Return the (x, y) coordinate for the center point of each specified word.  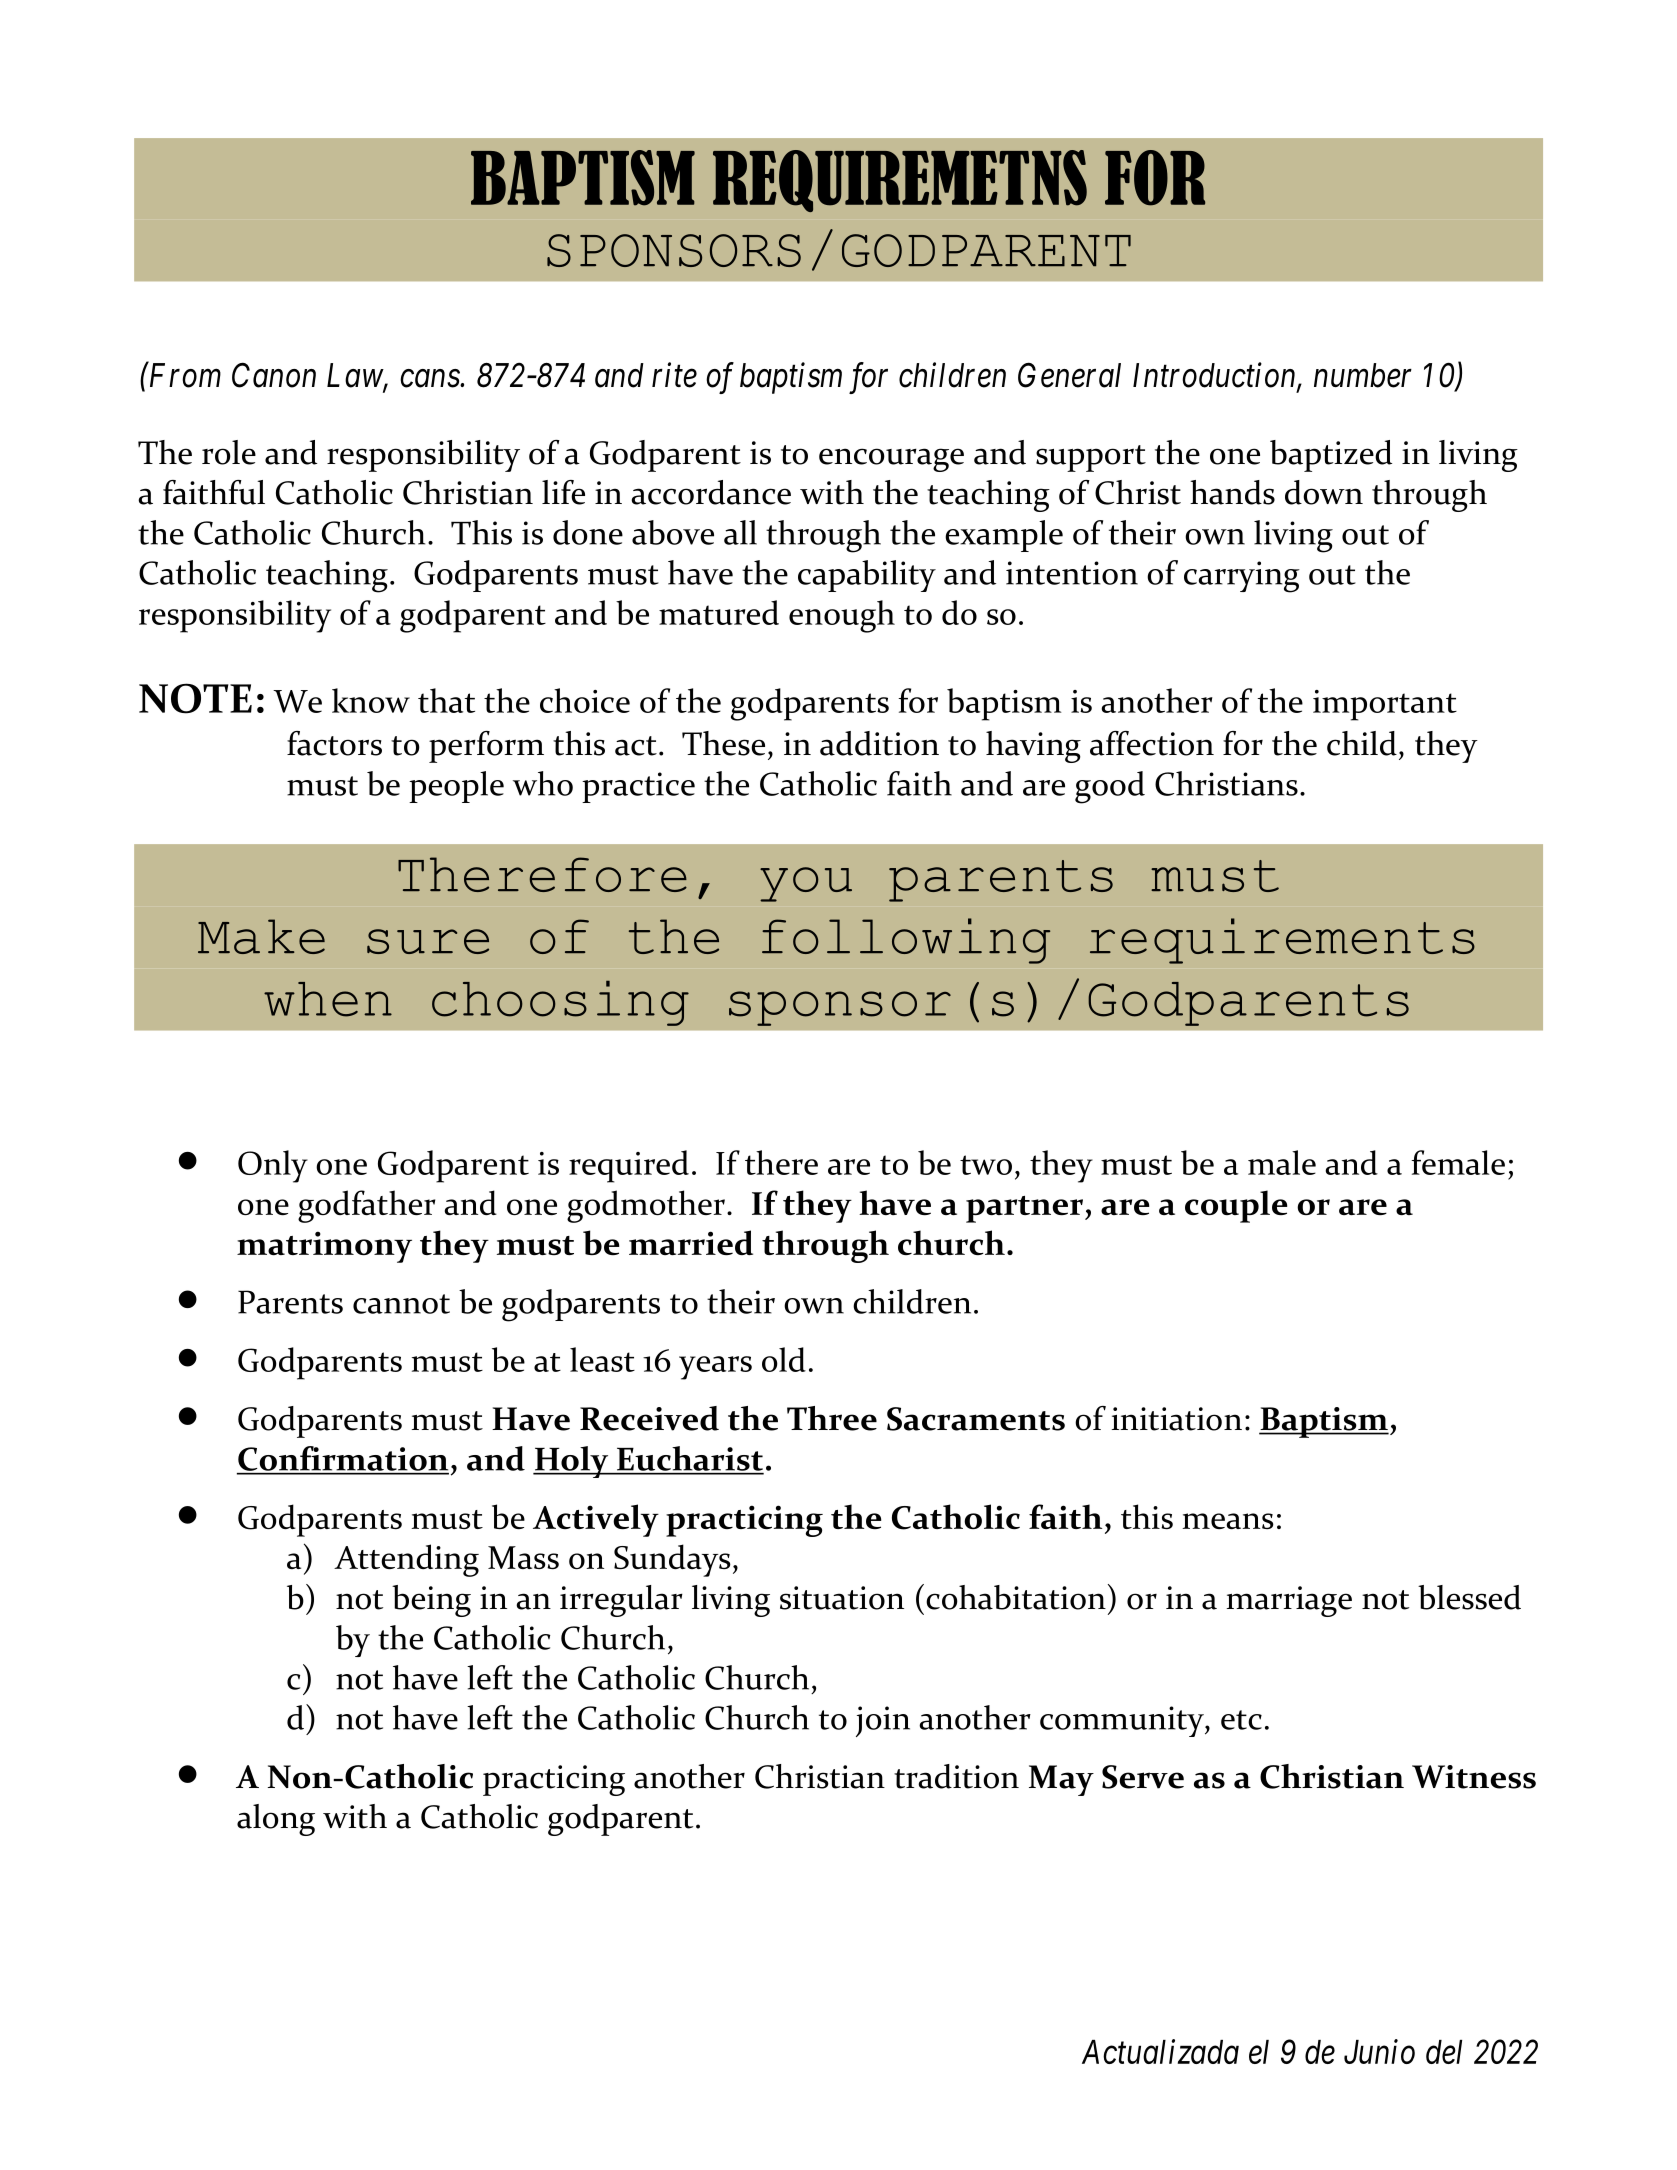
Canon (274, 375)
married (691, 1242)
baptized (1331, 456)
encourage (891, 460)
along (276, 1820)
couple (1236, 1206)
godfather (366, 1206)
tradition (956, 1776)
